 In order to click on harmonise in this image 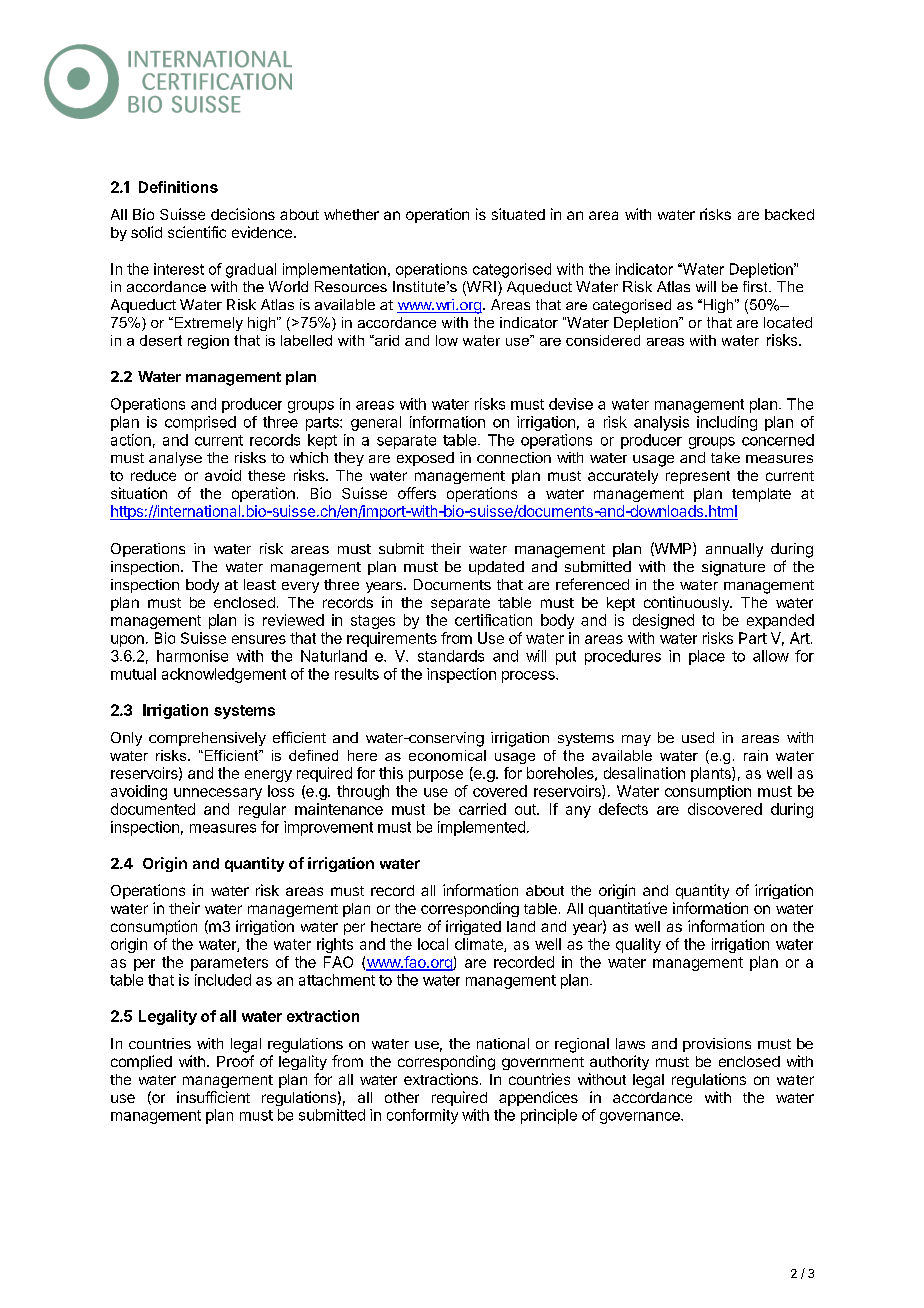, I will do `click(192, 656)`.
